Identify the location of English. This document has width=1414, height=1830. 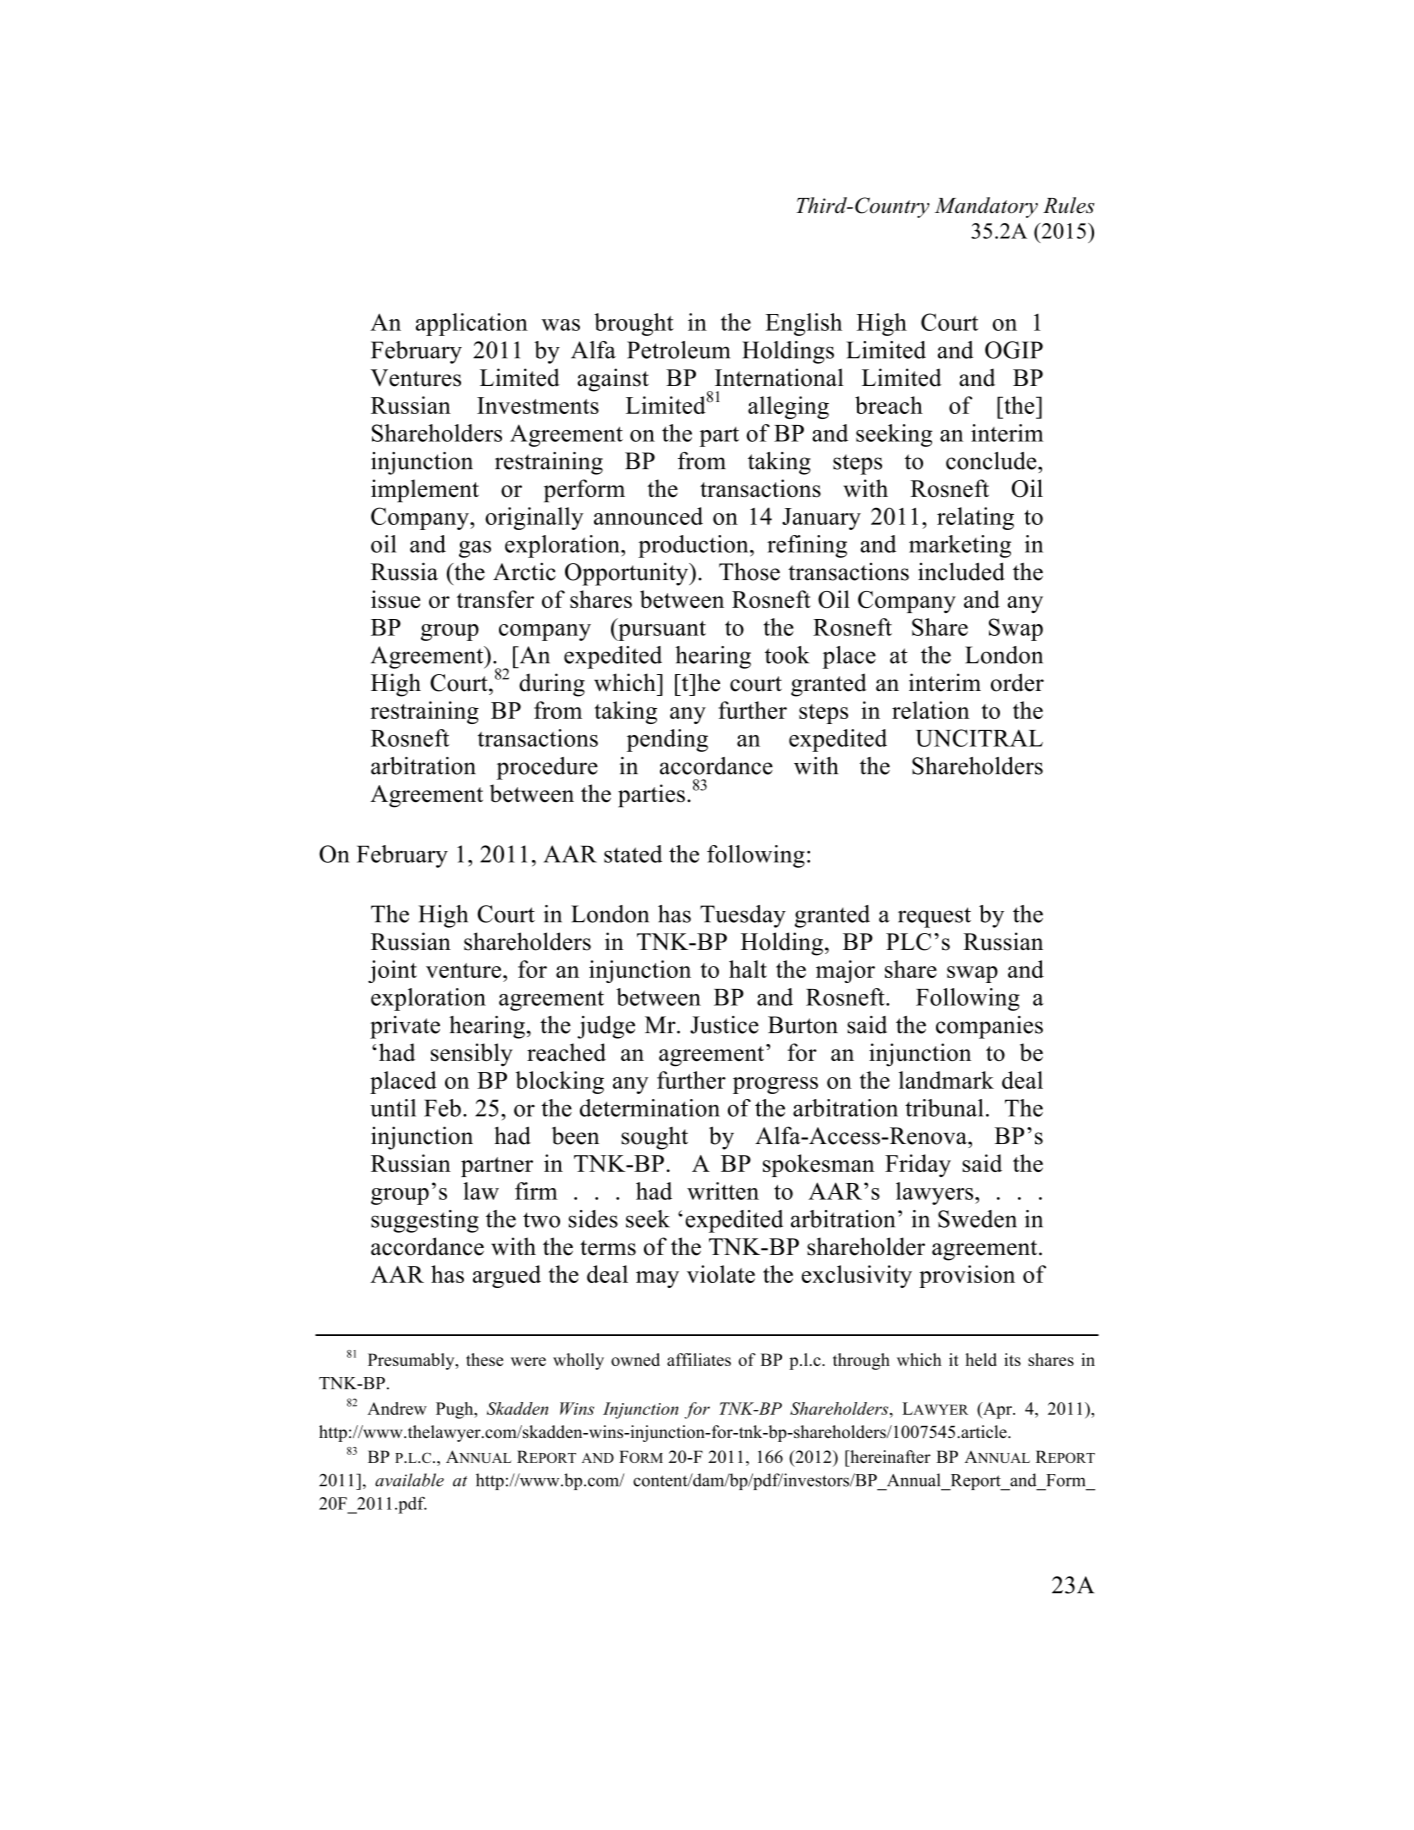
(803, 324).
